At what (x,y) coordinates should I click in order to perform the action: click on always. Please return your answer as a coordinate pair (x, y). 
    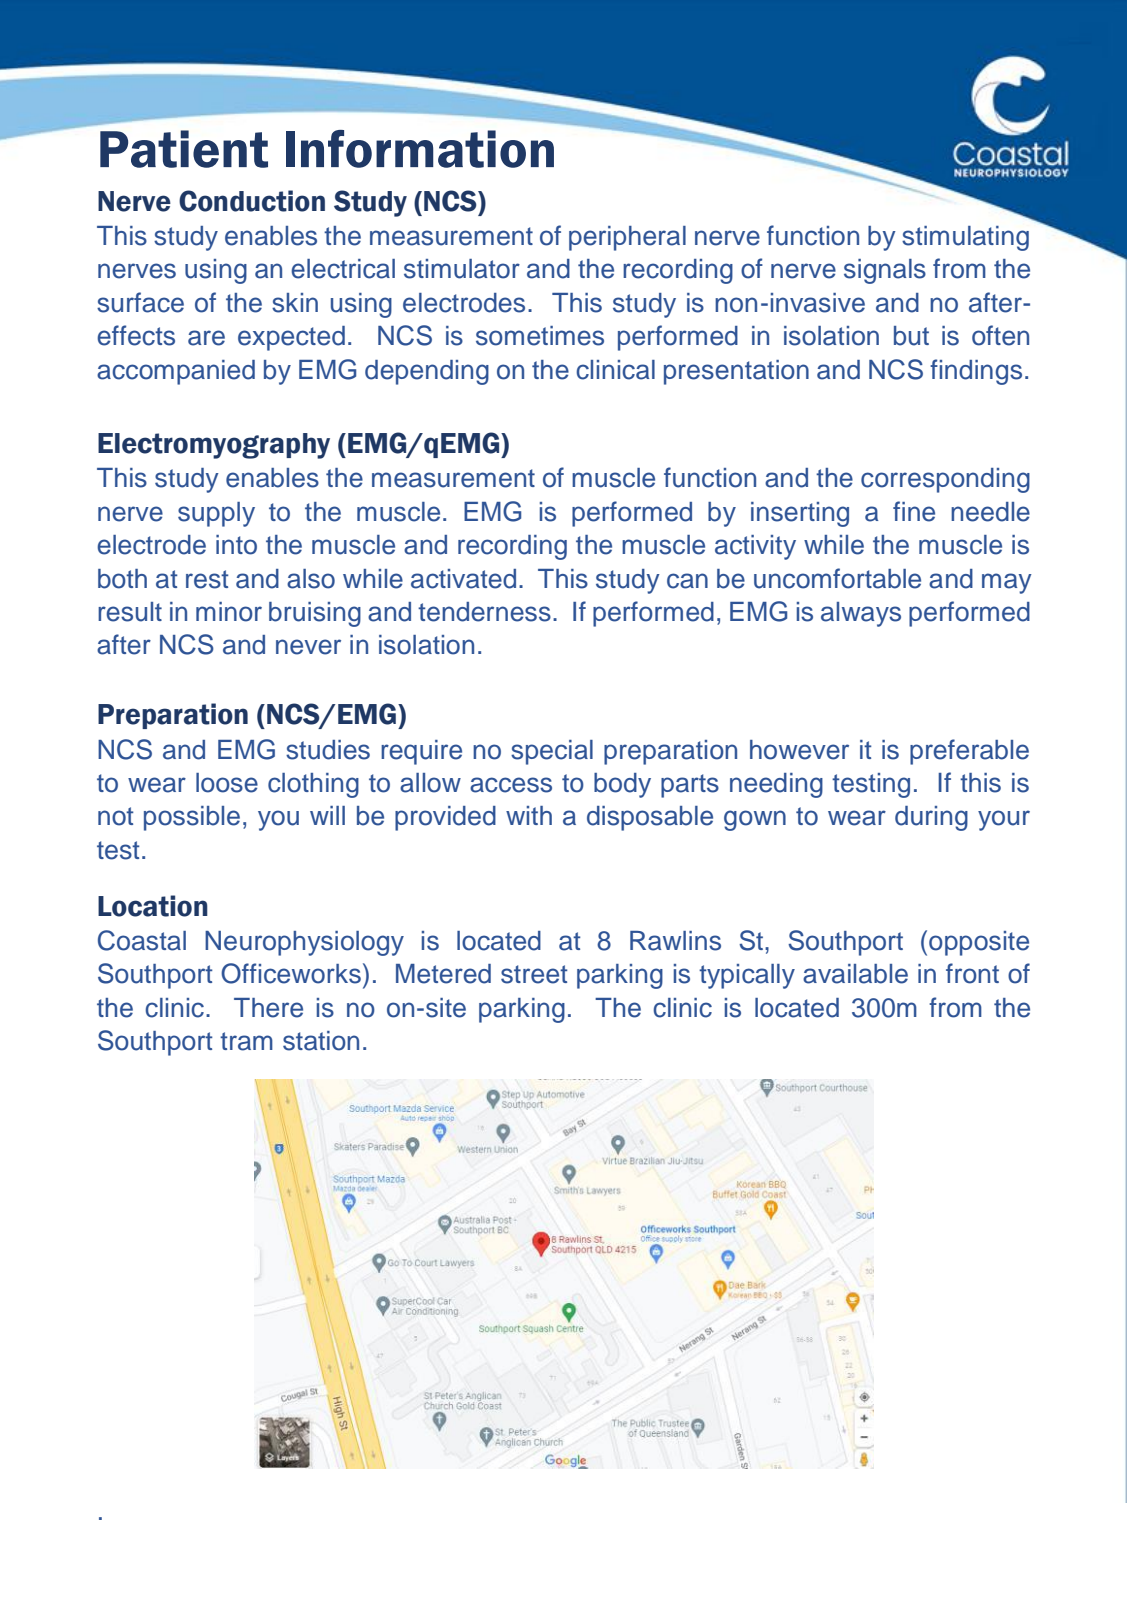
    Looking at the image, I should click on (861, 614).
